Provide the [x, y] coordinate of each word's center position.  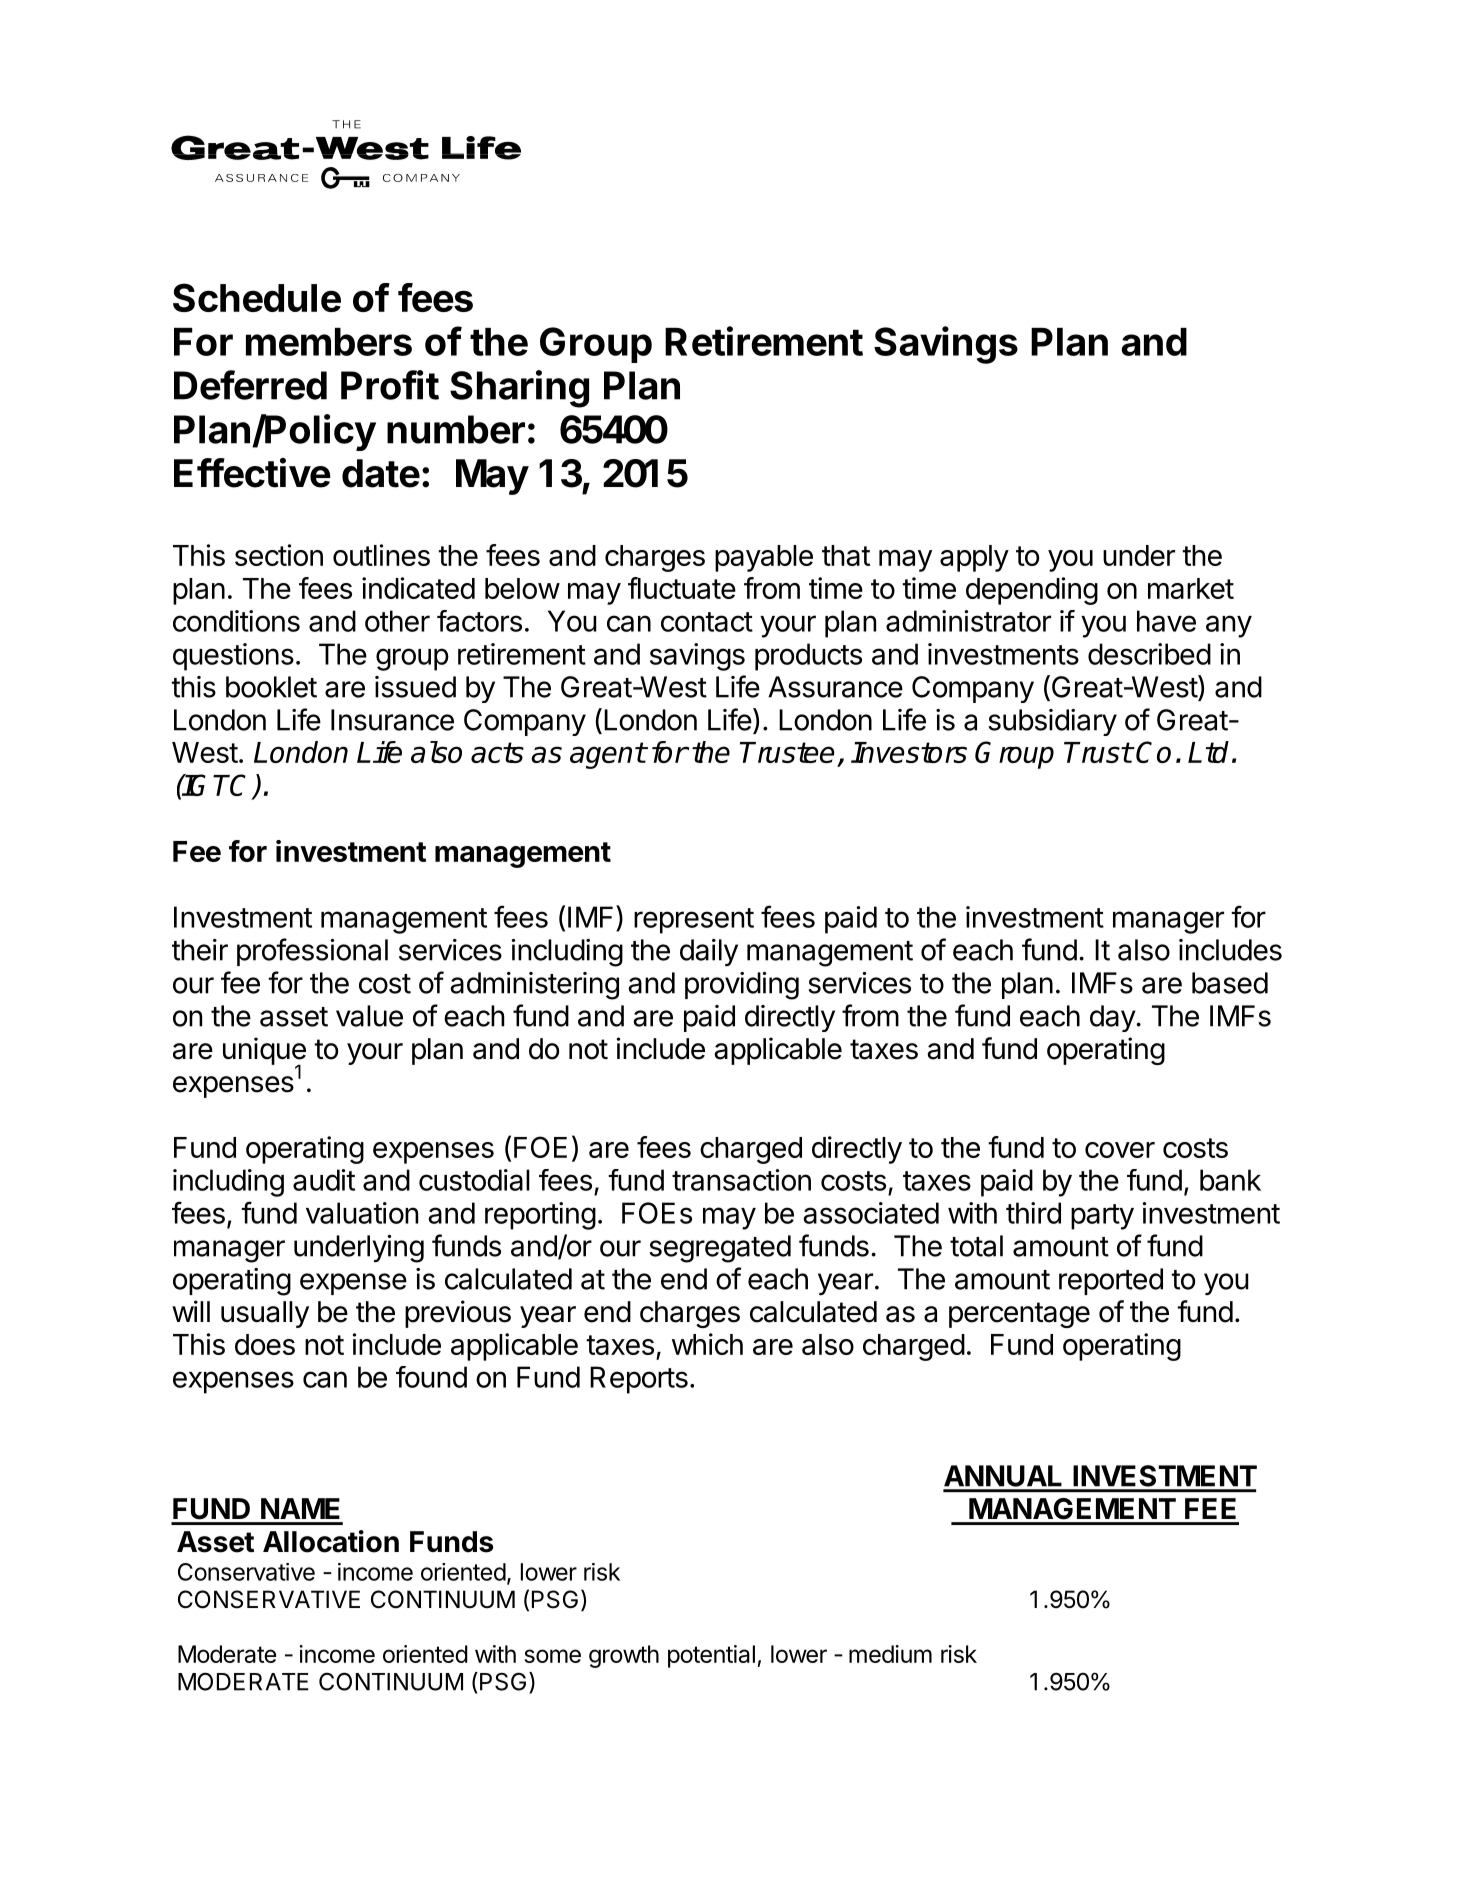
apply [974, 558]
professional [312, 952]
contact [707, 622]
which [707, 1344]
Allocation [331, 1541]
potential [711, 1656]
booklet [271, 687]
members [329, 342]
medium [890, 1654]
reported [1111, 1281]
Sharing [519, 389]
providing [742, 986]
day [1113, 1018]
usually [265, 1314]
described [1149, 654]
